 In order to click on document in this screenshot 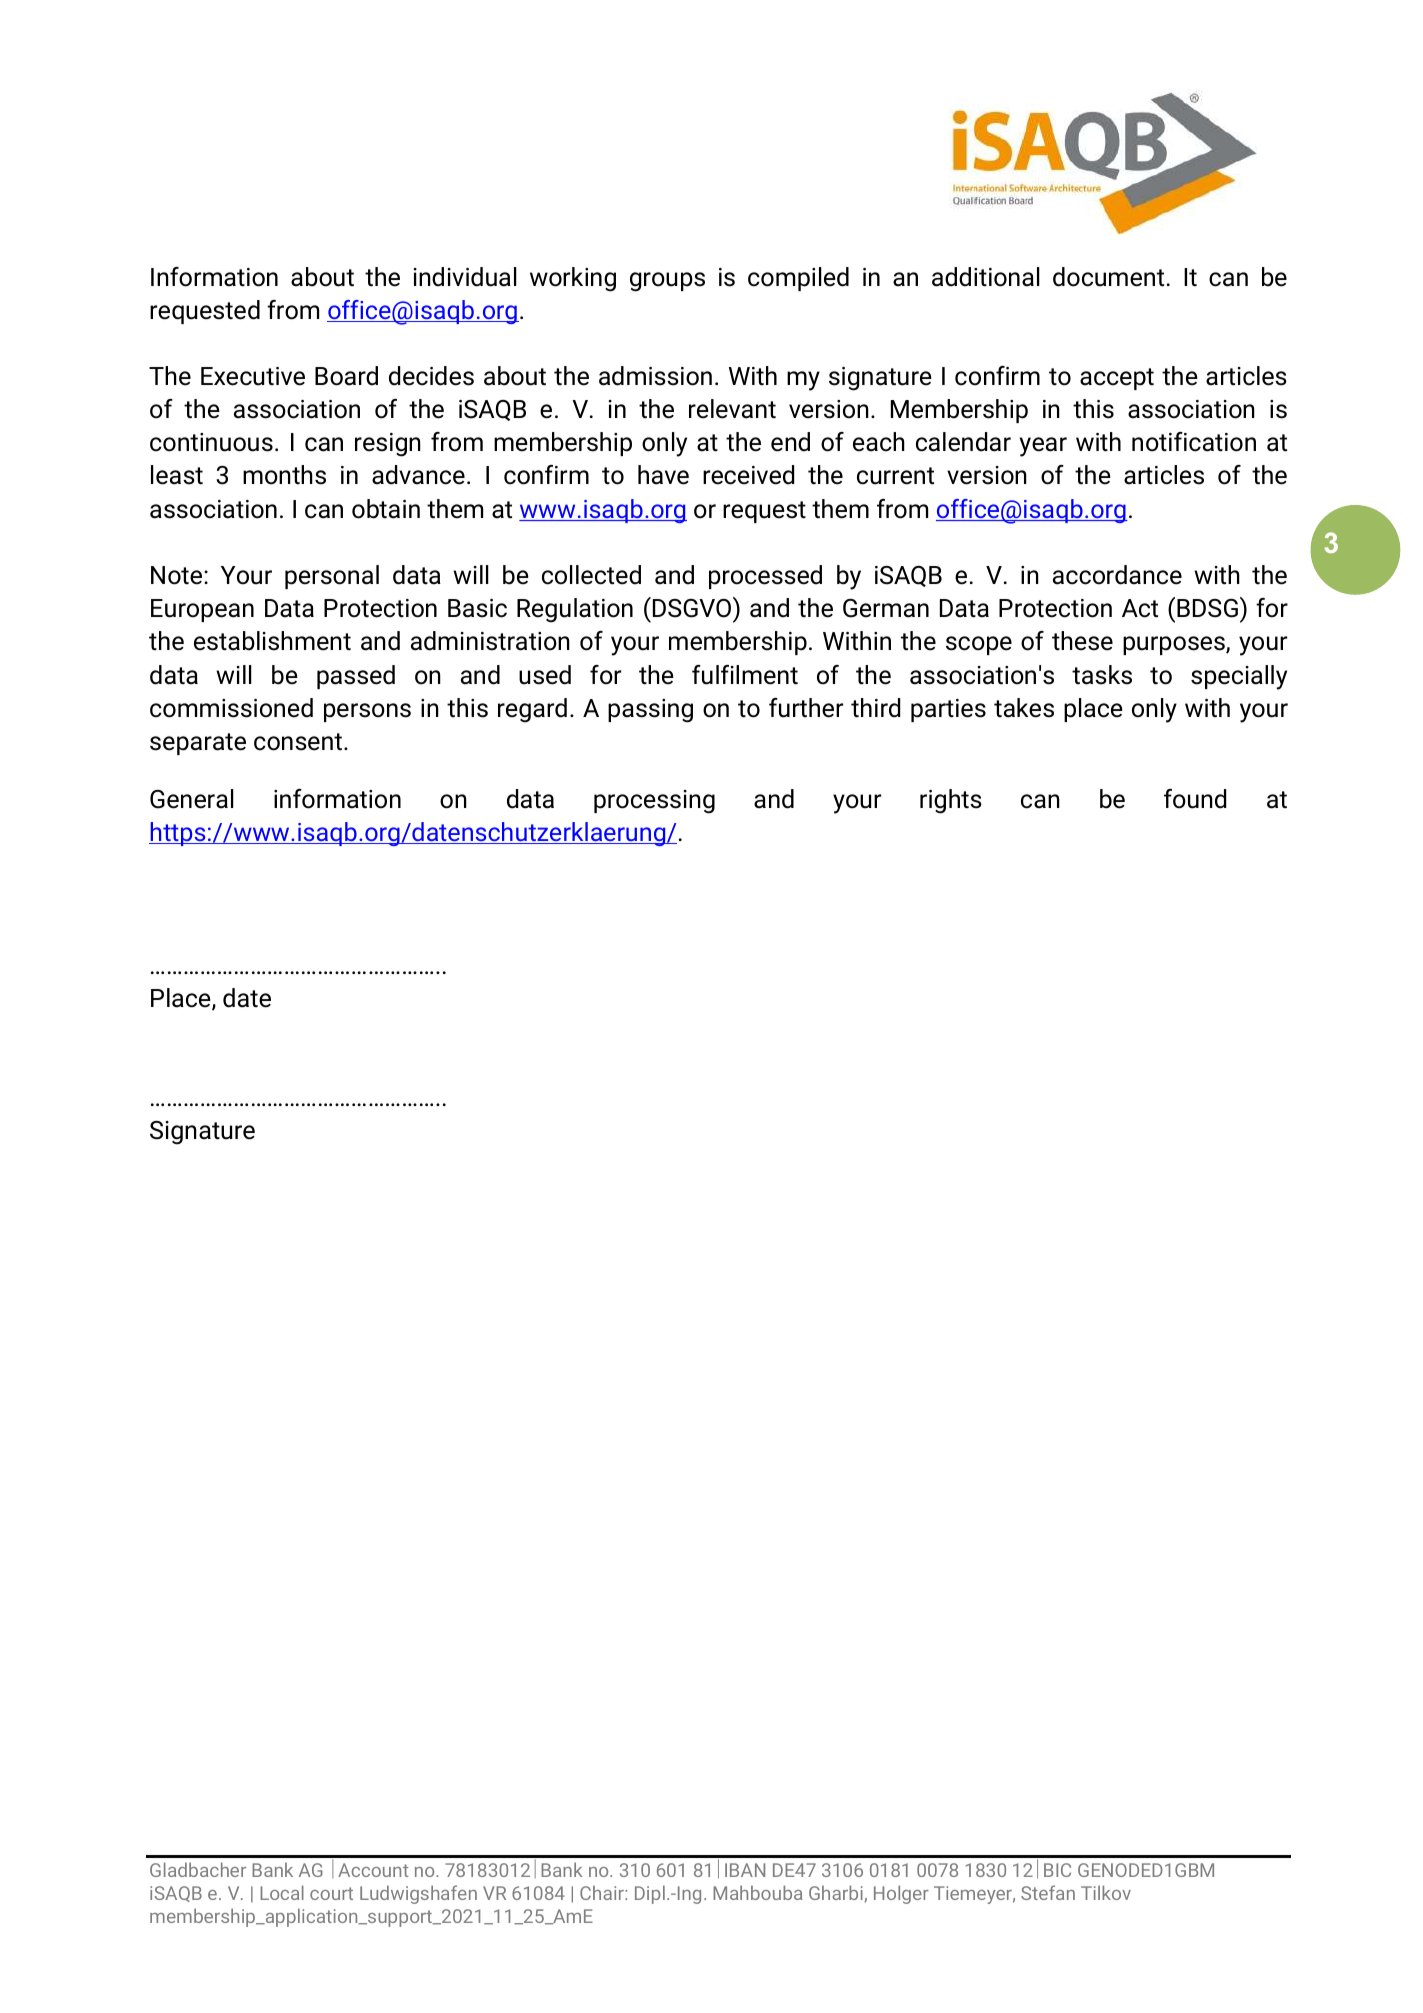, I will do `click(1108, 277)`.
